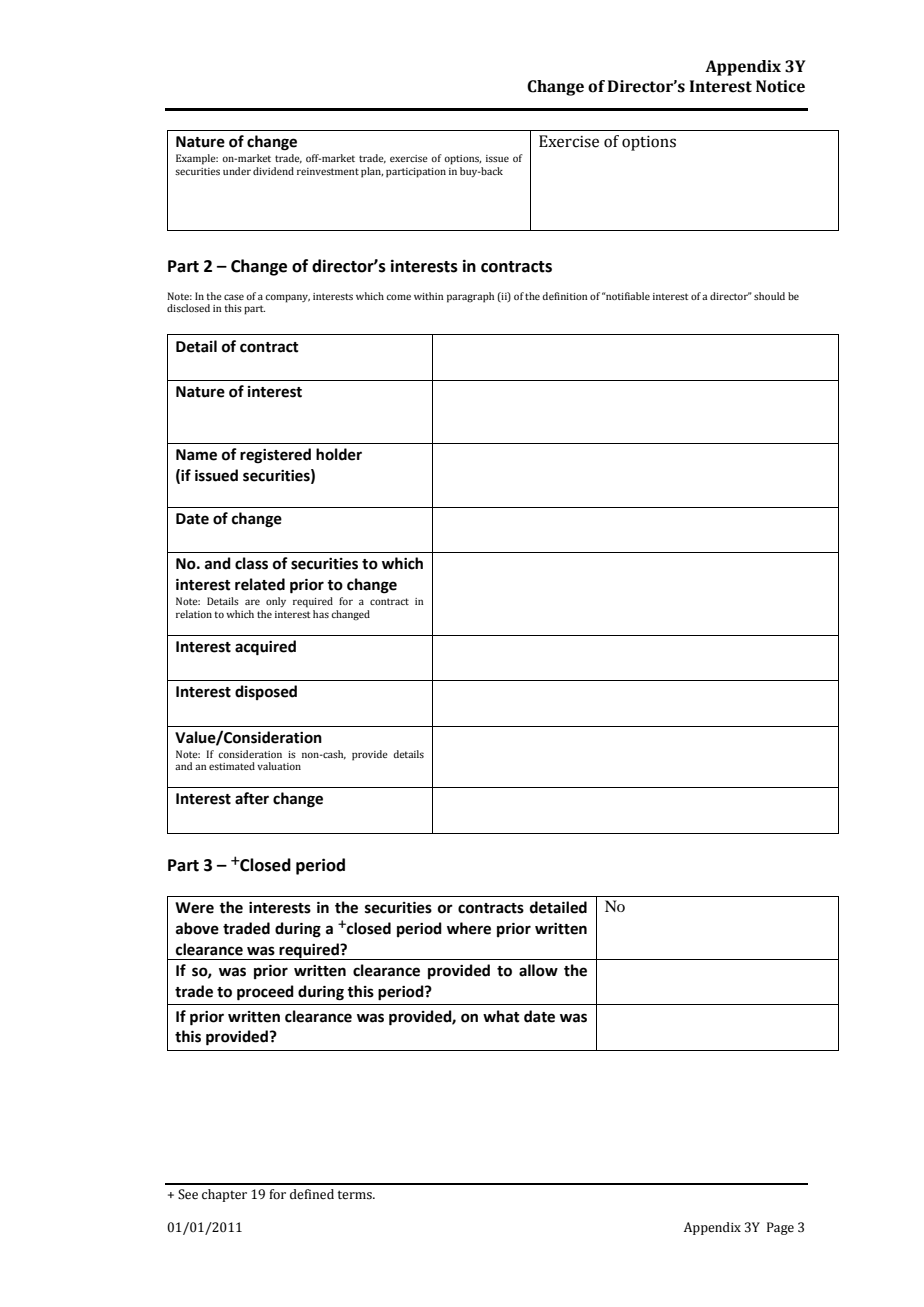 This screenshot has width=924, height=1307. What do you see at coordinates (780, 86) in the screenshot?
I see `Notice` at bounding box center [780, 86].
